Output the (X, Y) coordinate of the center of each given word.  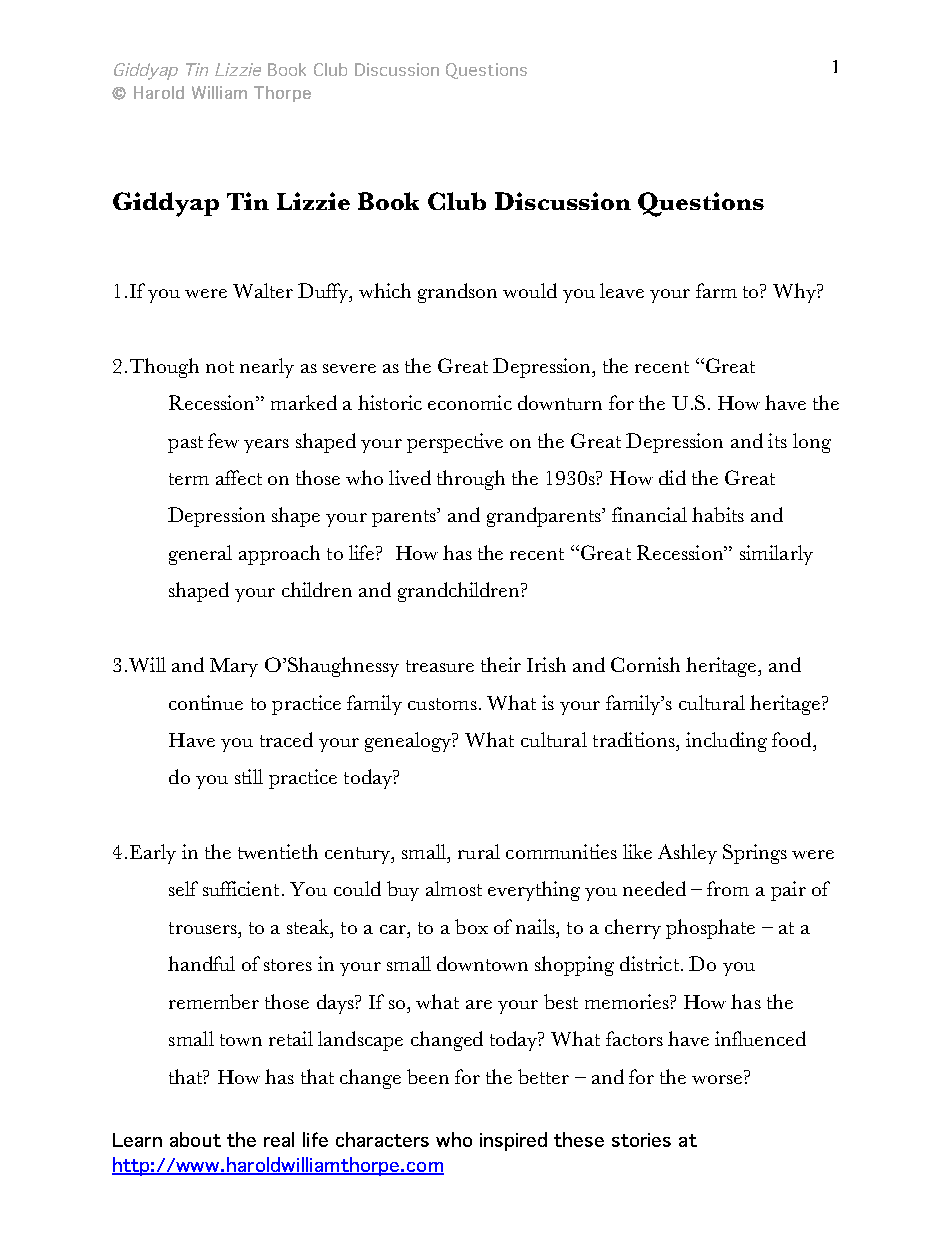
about (195, 1139)
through (471, 480)
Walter (263, 290)
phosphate (710, 929)
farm (716, 290)
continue (206, 702)
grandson (457, 293)
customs (442, 704)
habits (718, 514)
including (726, 742)
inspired (513, 1141)
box (471, 926)
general (200, 555)
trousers (204, 928)
